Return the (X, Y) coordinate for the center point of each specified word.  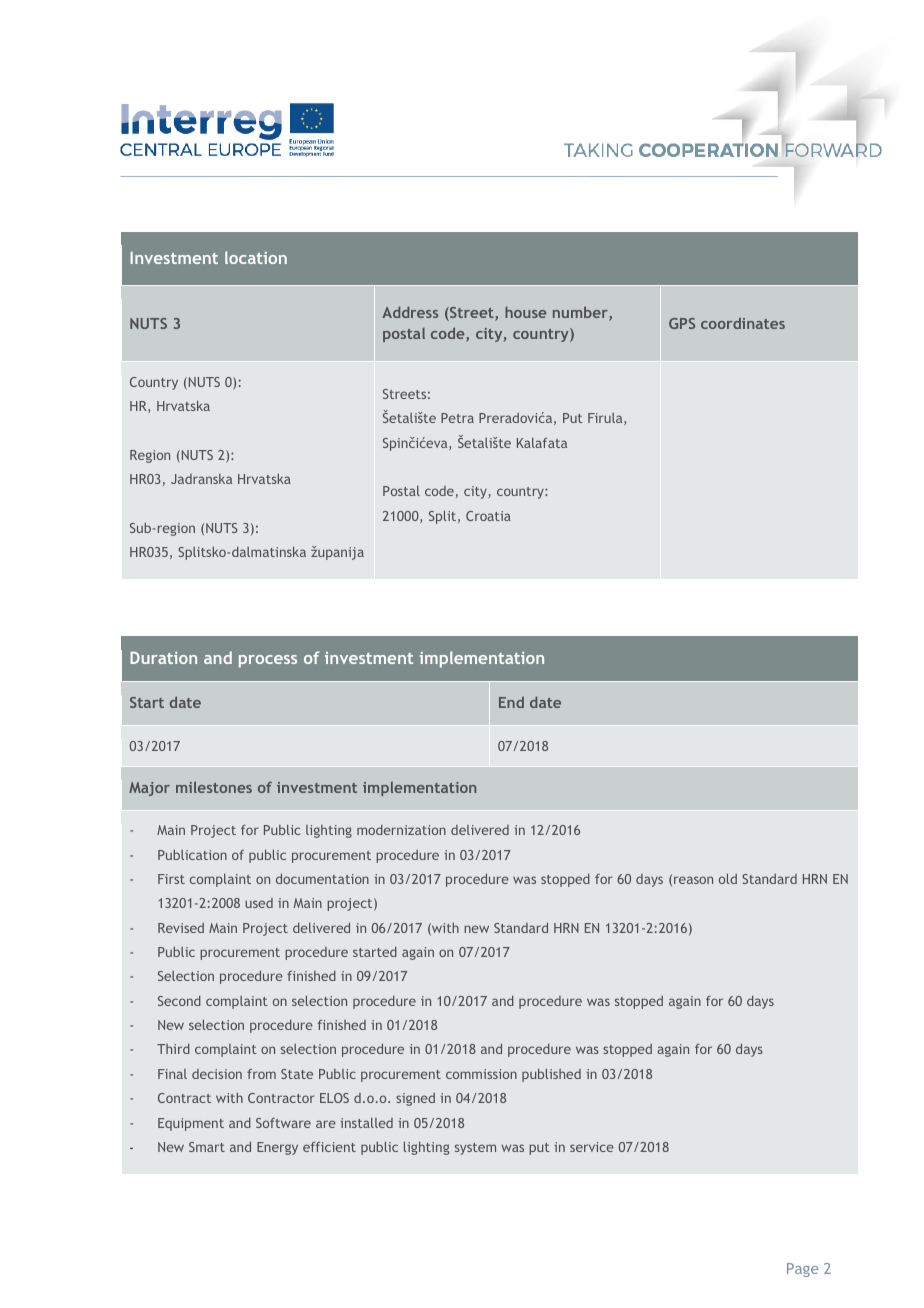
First (171, 879)
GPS (682, 323)
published (551, 1075)
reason (693, 880)
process (268, 661)
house (525, 312)
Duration (163, 658)
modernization (401, 830)
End (511, 702)
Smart (207, 1147)
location (256, 257)
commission (481, 1074)
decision (217, 1074)
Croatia (488, 516)
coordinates (743, 323)
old (728, 878)
